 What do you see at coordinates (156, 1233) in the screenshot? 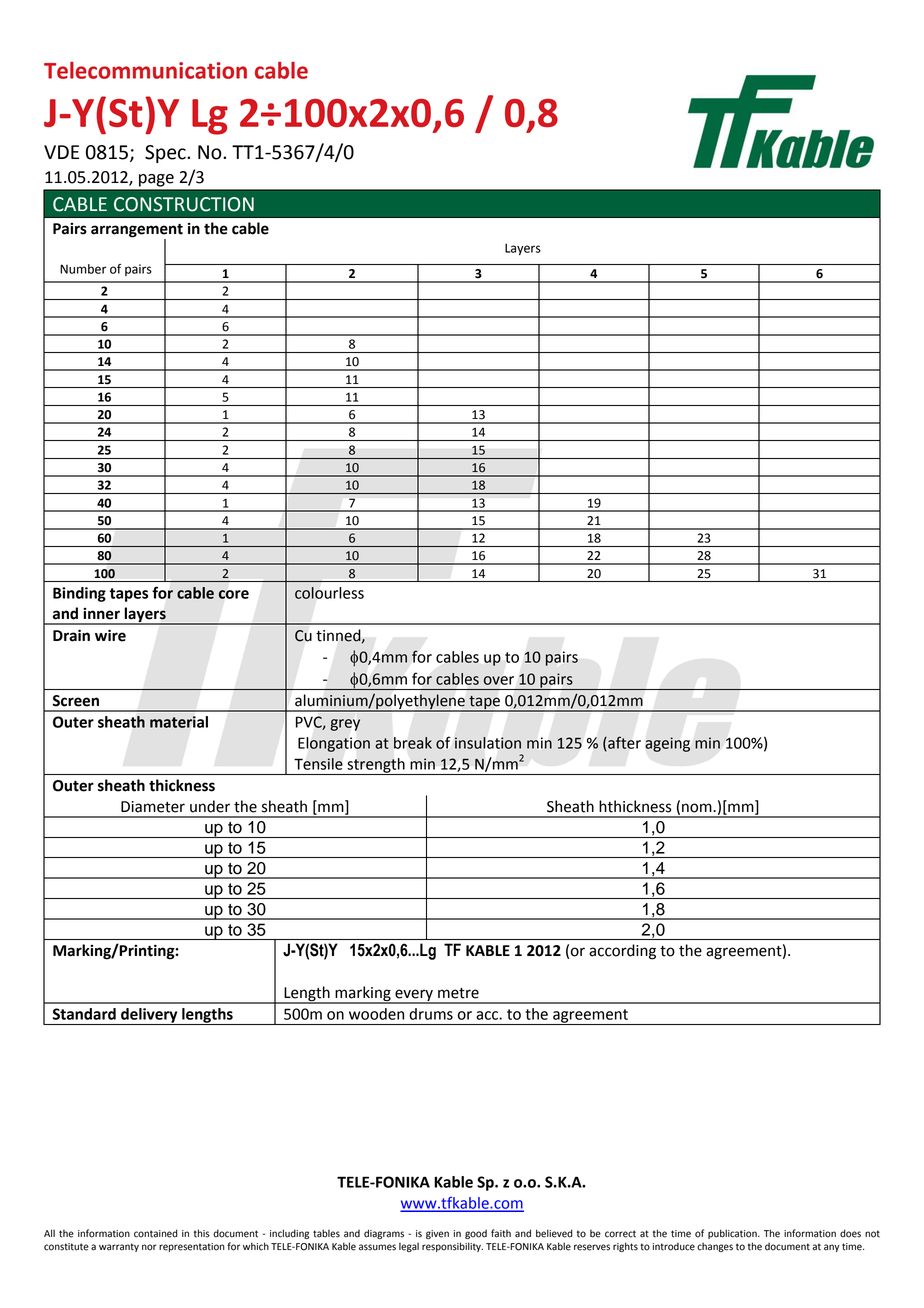
I see `contained` at bounding box center [156, 1233].
